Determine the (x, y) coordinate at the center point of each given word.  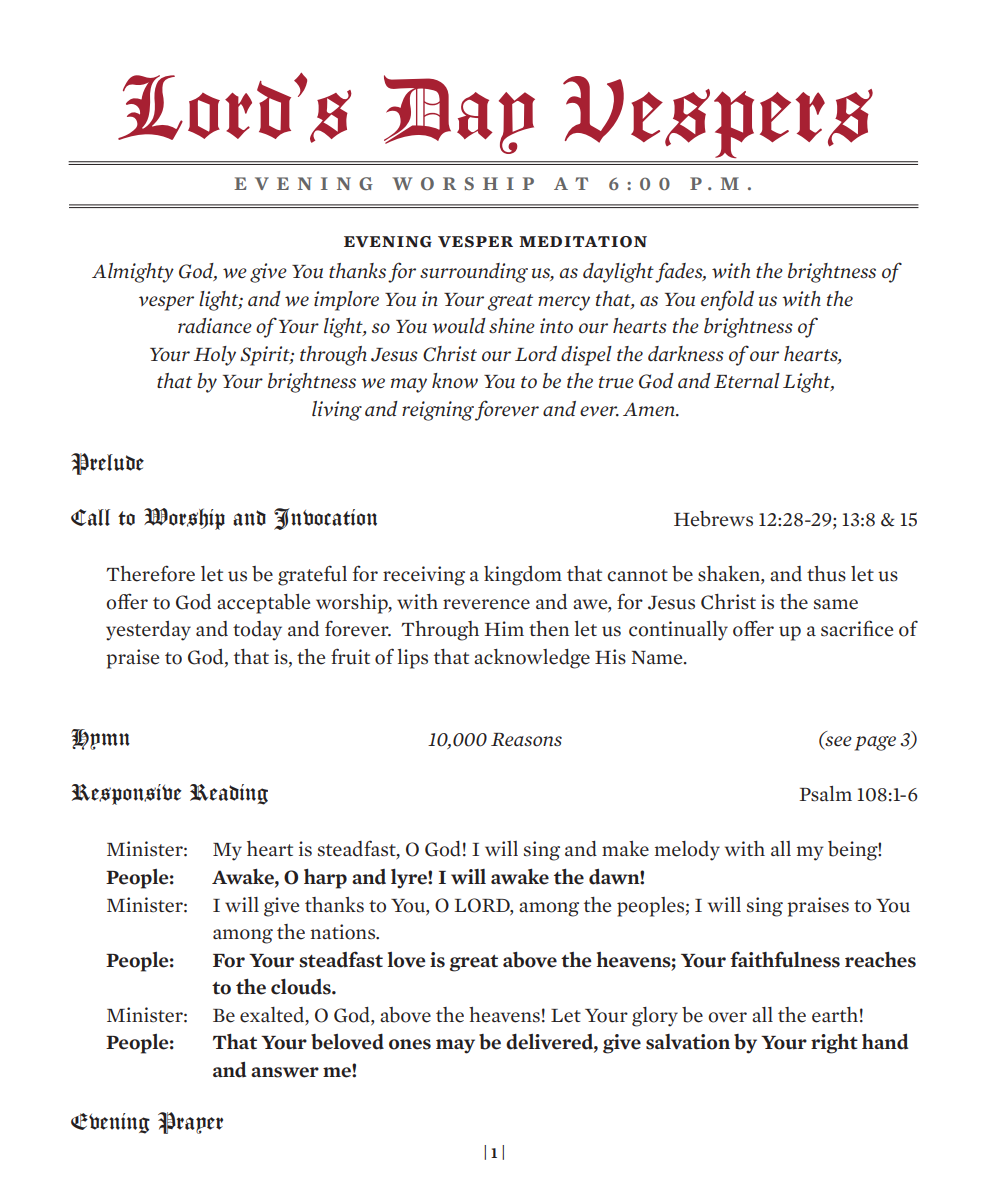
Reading (229, 794)
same (836, 604)
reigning (438, 411)
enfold (727, 300)
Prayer (190, 1123)
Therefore (150, 573)
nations (344, 932)
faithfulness (785, 959)
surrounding (474, 273)
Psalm (826, 794)
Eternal (747, 380)
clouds (302, 987)
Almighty (133, 273)
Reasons (526, 739)
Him (504, 628)
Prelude (107, 464)
